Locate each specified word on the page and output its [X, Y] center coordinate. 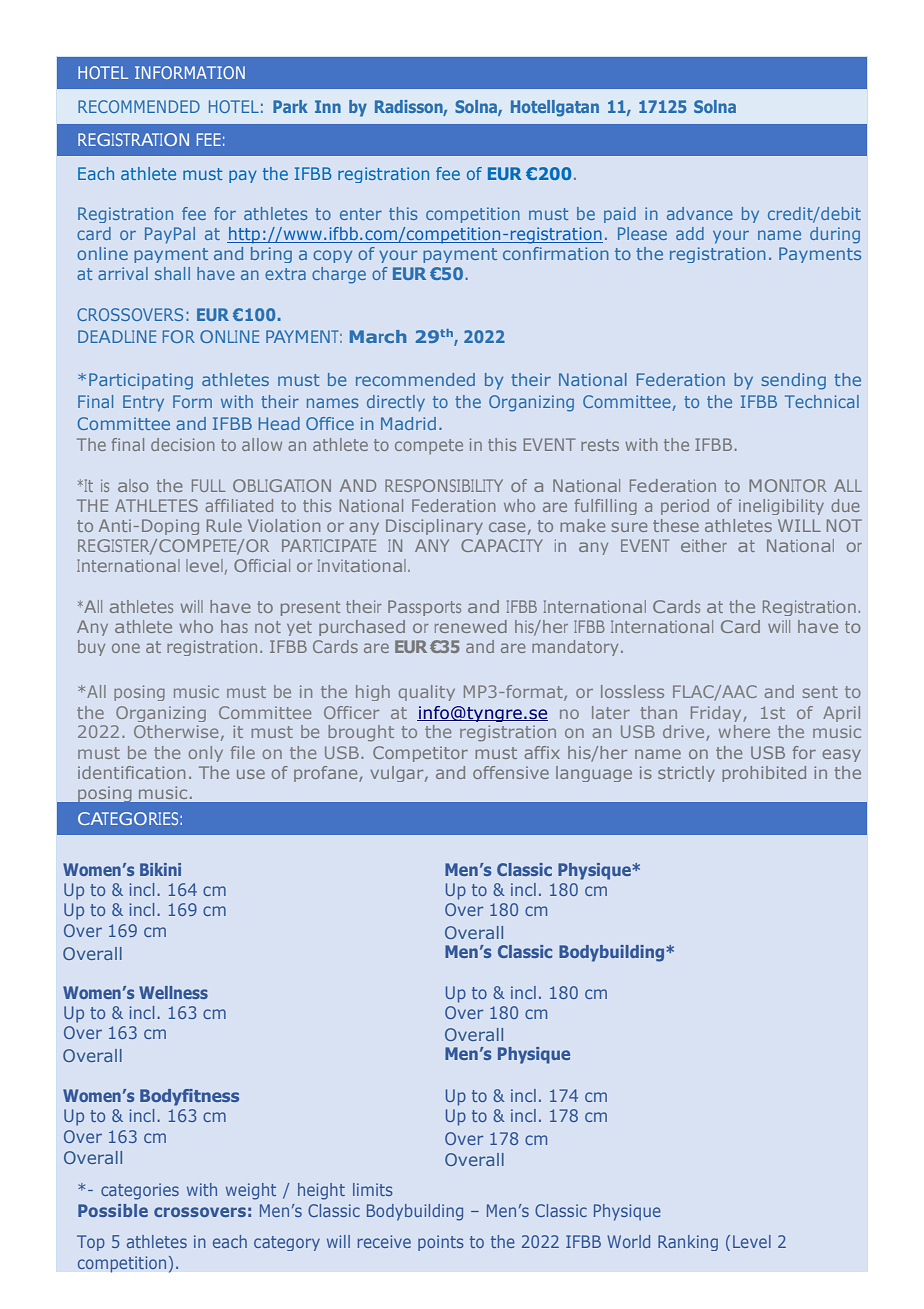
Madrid [408, 423]
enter [361, 214]
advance [700, 213]
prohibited [764, 774]
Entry [143, 403]
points [440, 1243]
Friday [717, 714]
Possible [113, 1210]
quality [427, 693]
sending [793, 381]
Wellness [173, 992]
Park [290, 106]
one [126, 648]
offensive [511, 772]
